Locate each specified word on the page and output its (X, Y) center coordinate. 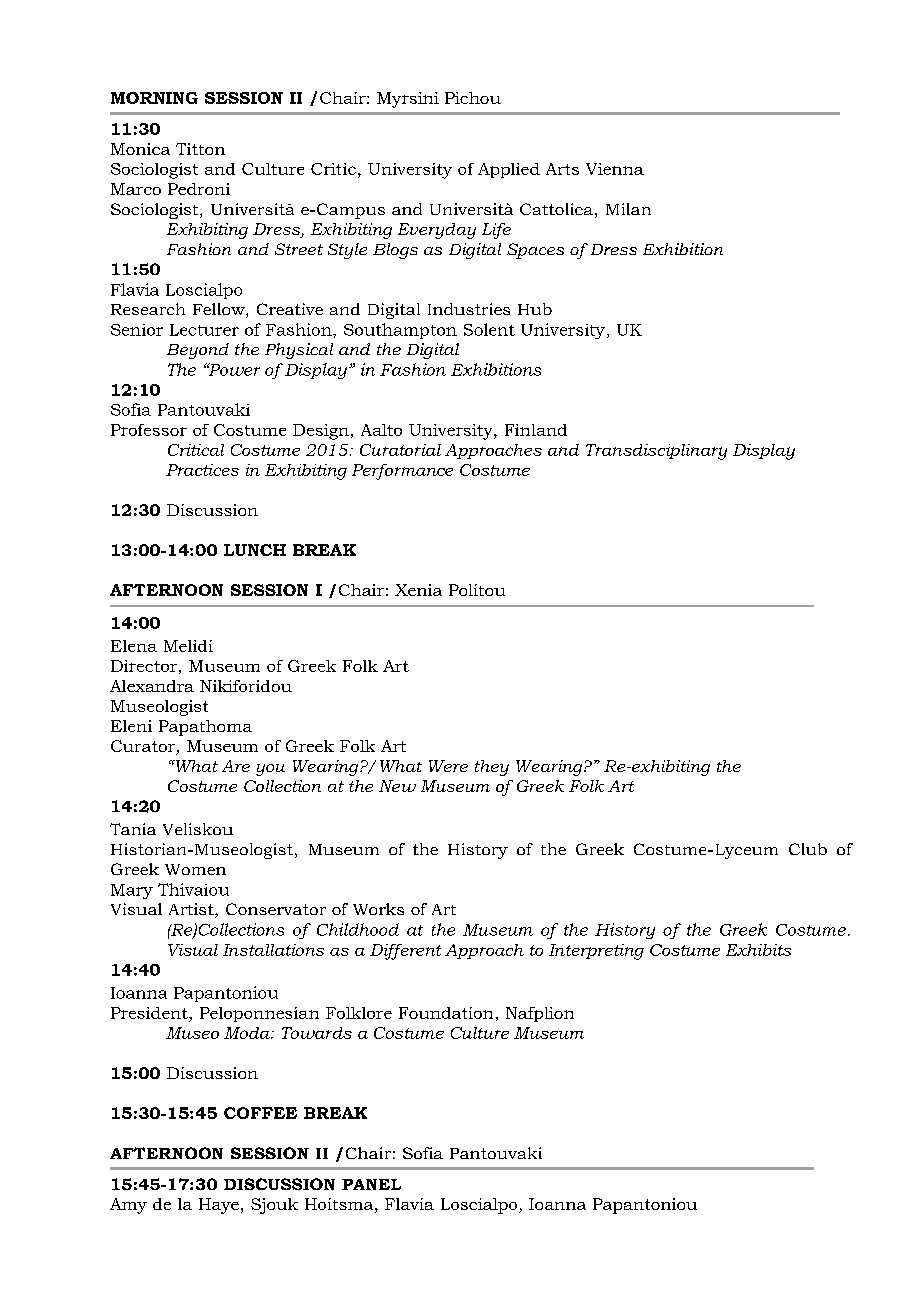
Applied (509, 170)
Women (195, 869)
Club (808, 849)
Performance (402, 472)
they (492, 768)
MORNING (154, 98)
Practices (202, 470)
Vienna (615, 169)
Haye (219, 1206)
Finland (536, 430)
